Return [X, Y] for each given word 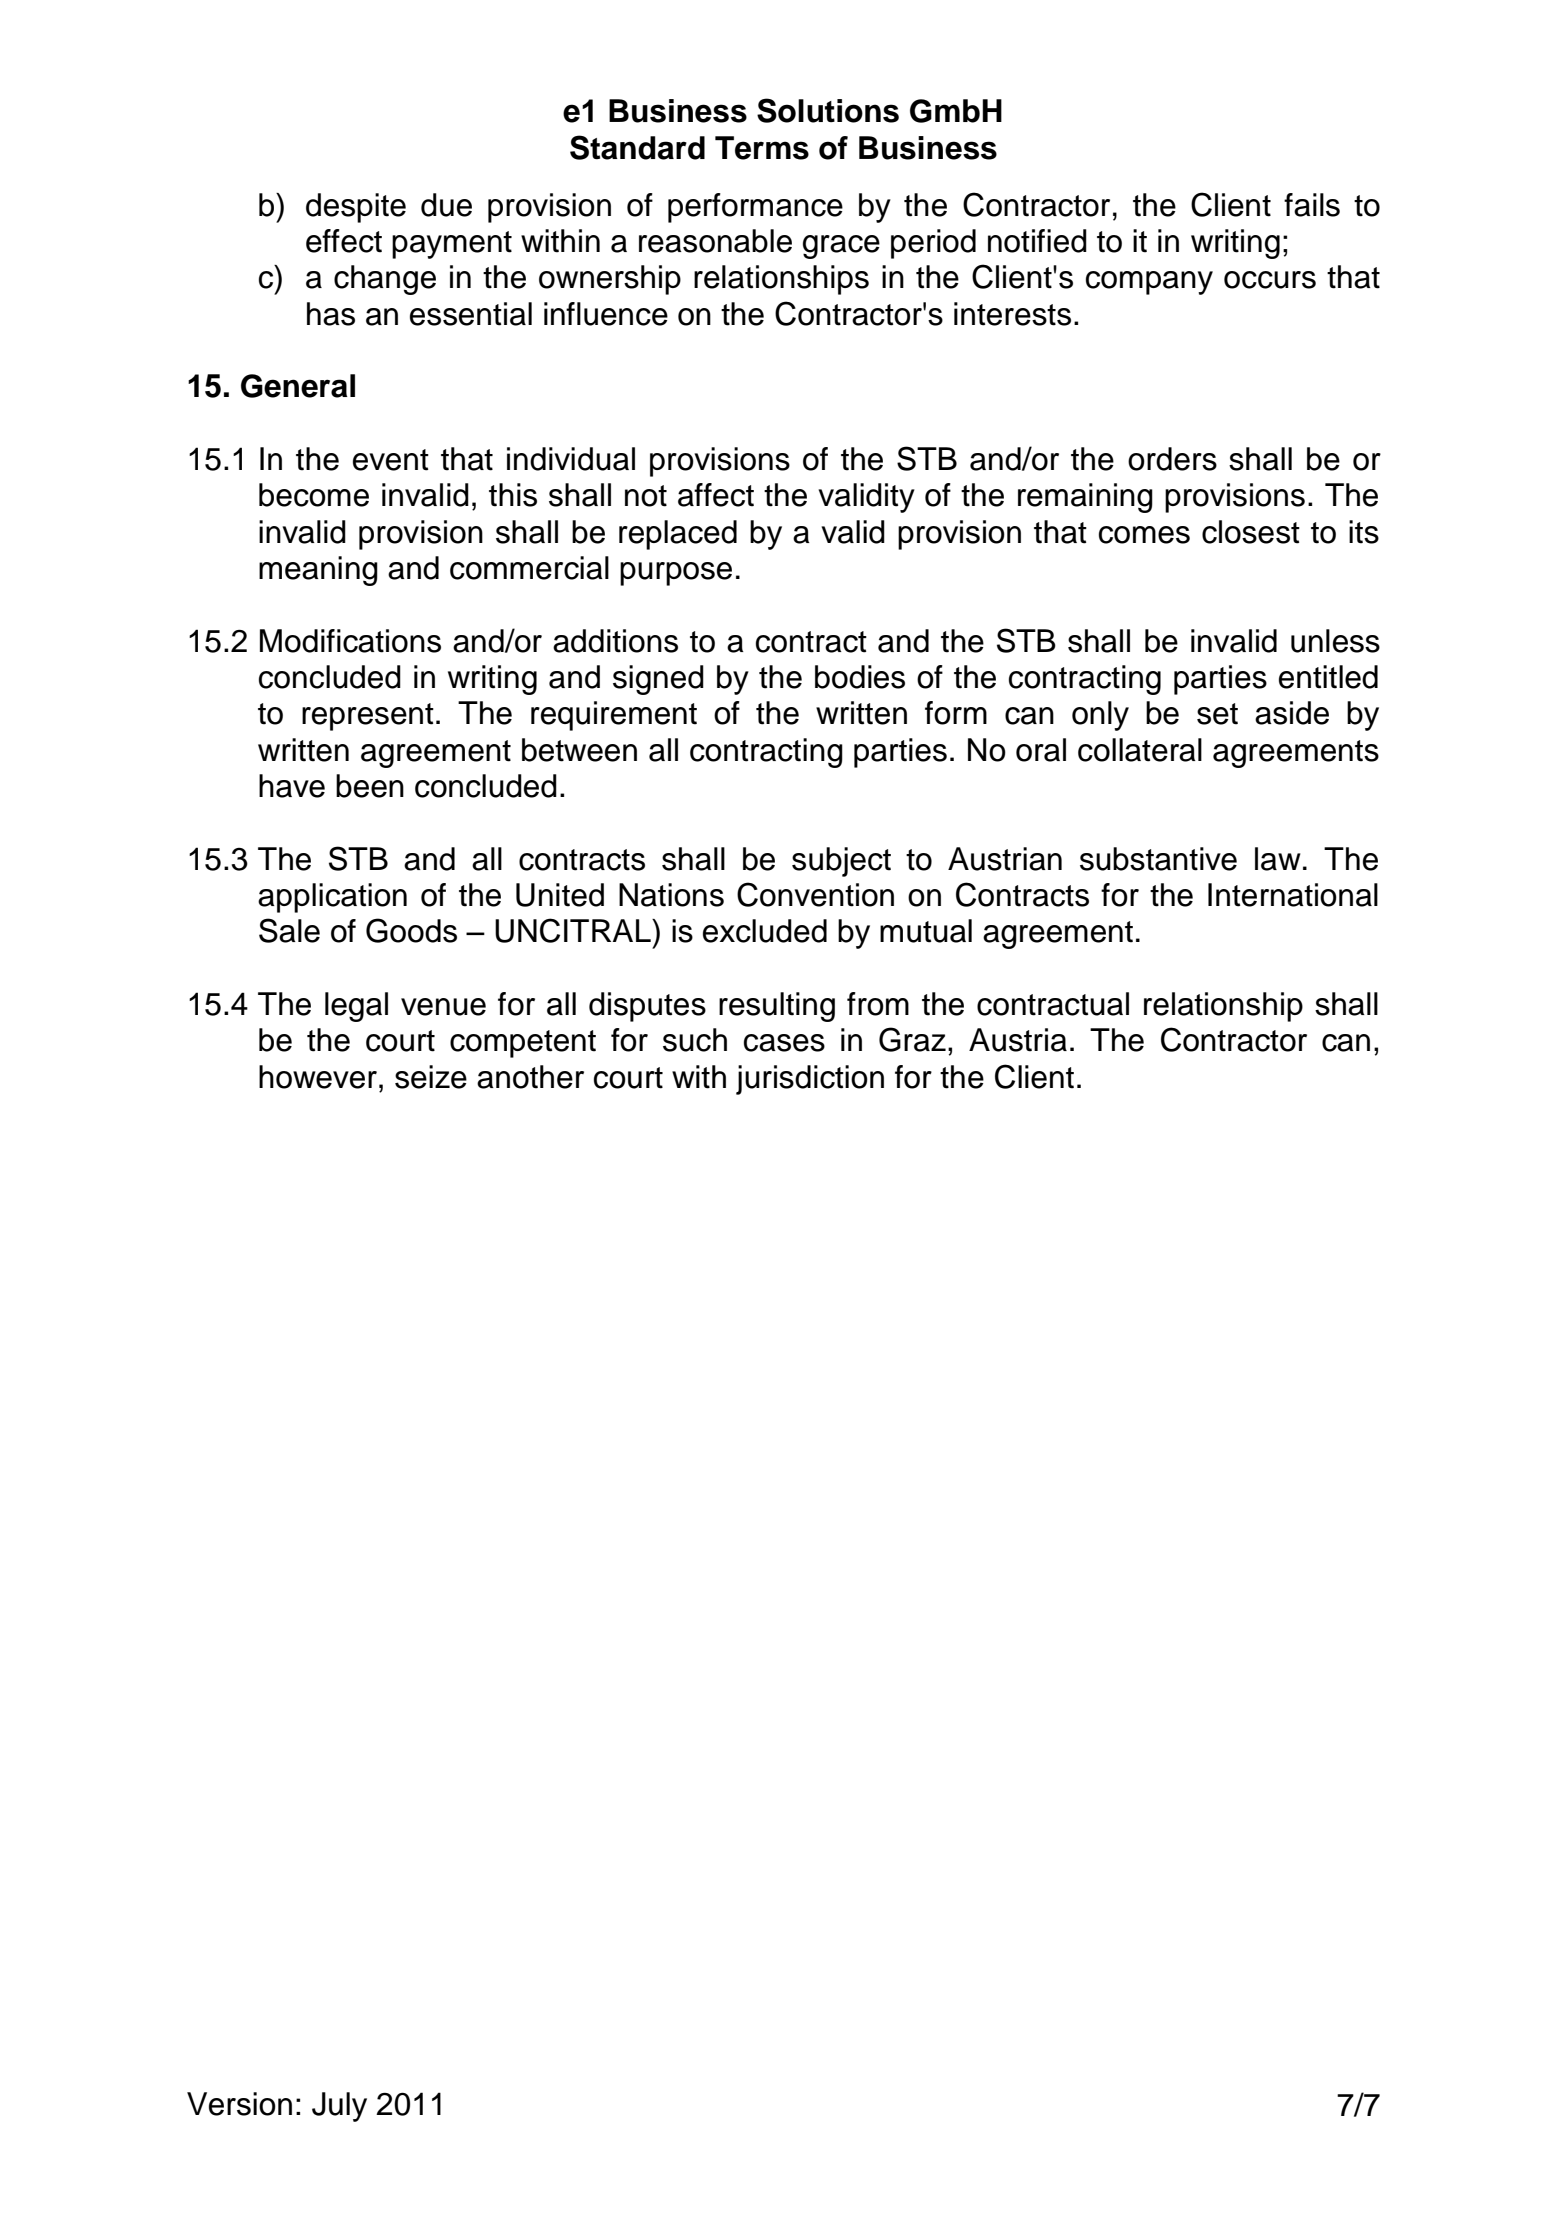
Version [239, 2104]
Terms [762, 148]
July [339, 2107]
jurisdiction [810, 1080]
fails [1312, 205]
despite [356, 208]
